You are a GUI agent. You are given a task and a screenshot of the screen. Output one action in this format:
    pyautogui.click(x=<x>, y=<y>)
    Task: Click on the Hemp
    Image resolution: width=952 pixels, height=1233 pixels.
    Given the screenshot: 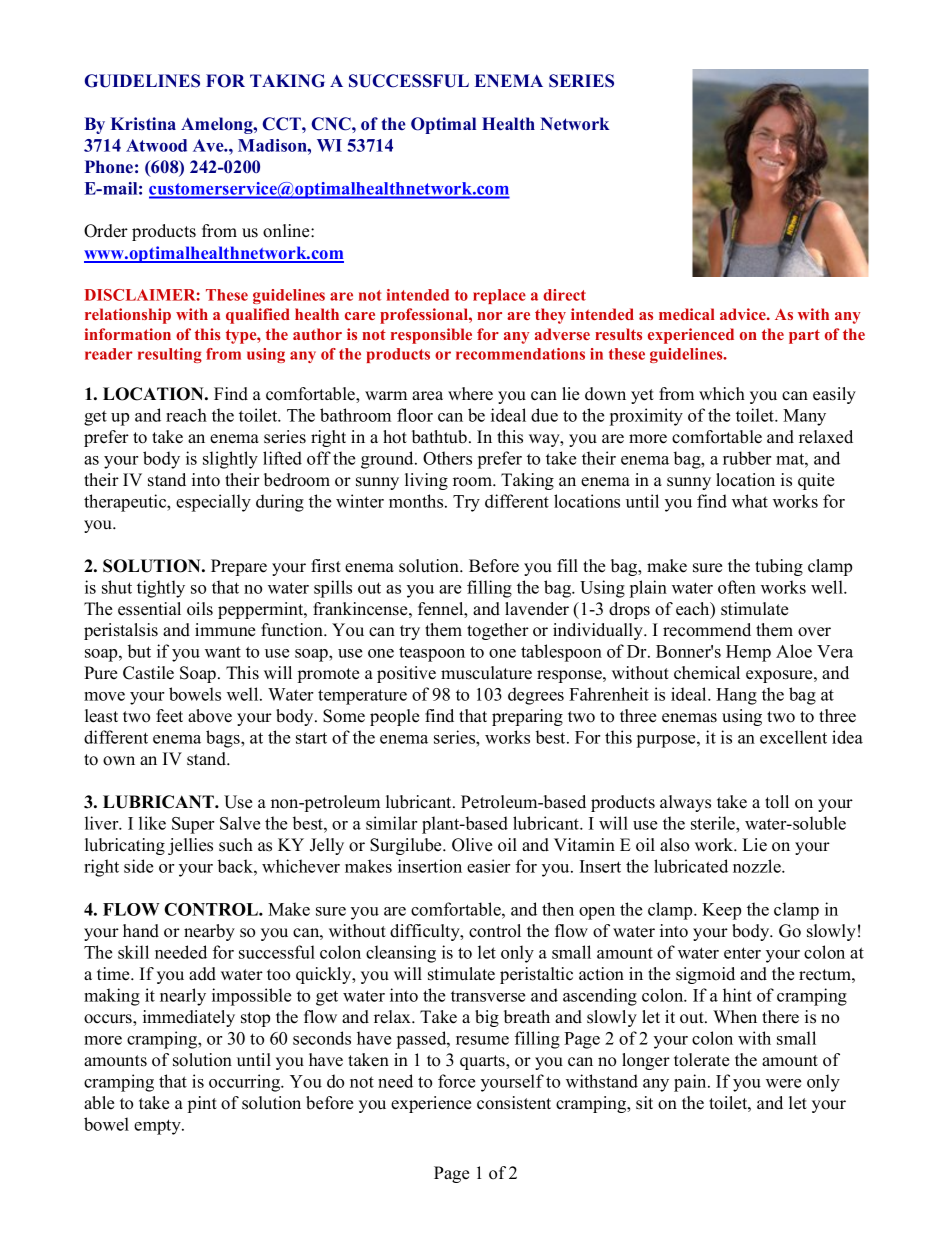 What is the action you would take?
    pyautogui.click(x=748, y=653)
